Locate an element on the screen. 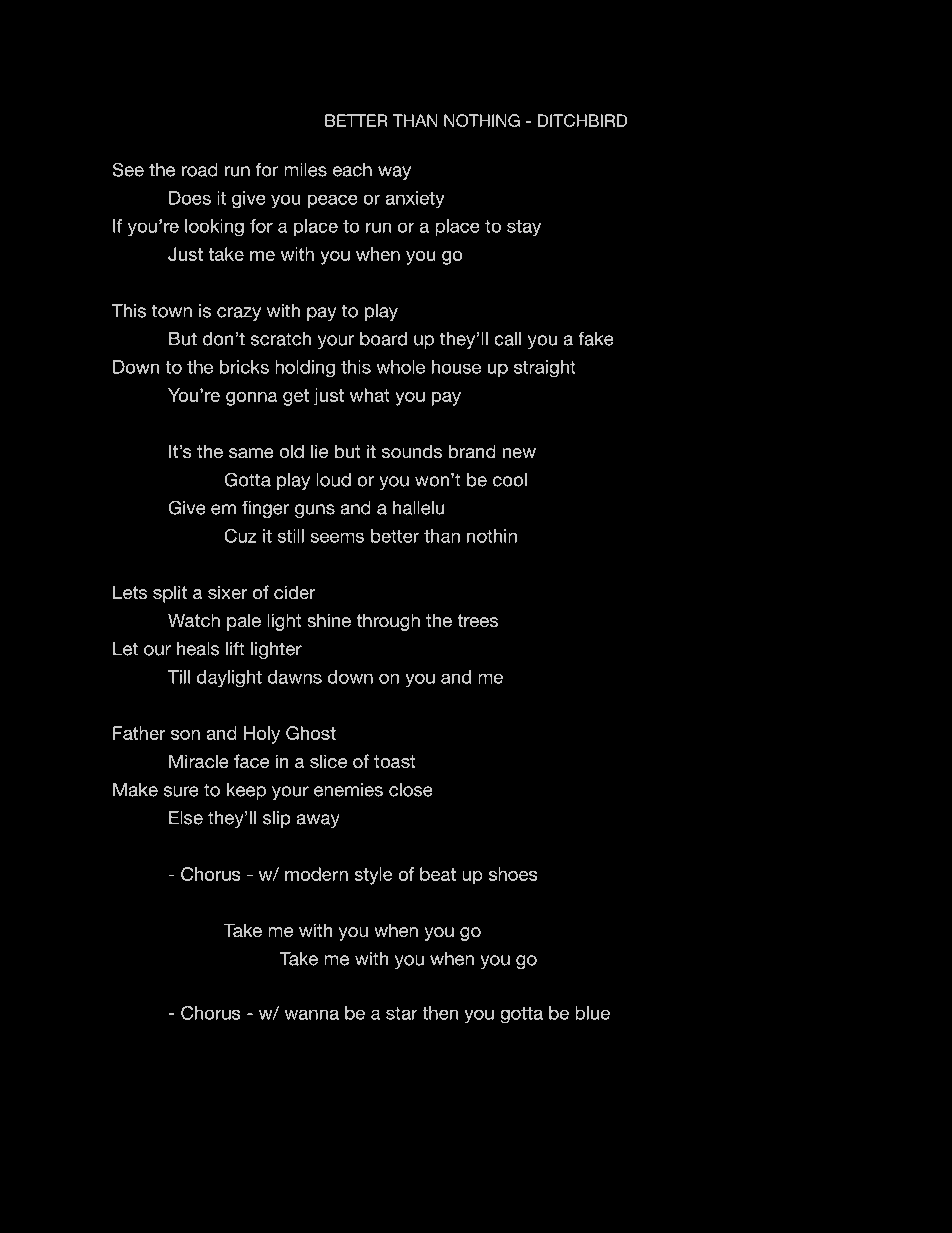  split is located at coordinates (170, 594).
